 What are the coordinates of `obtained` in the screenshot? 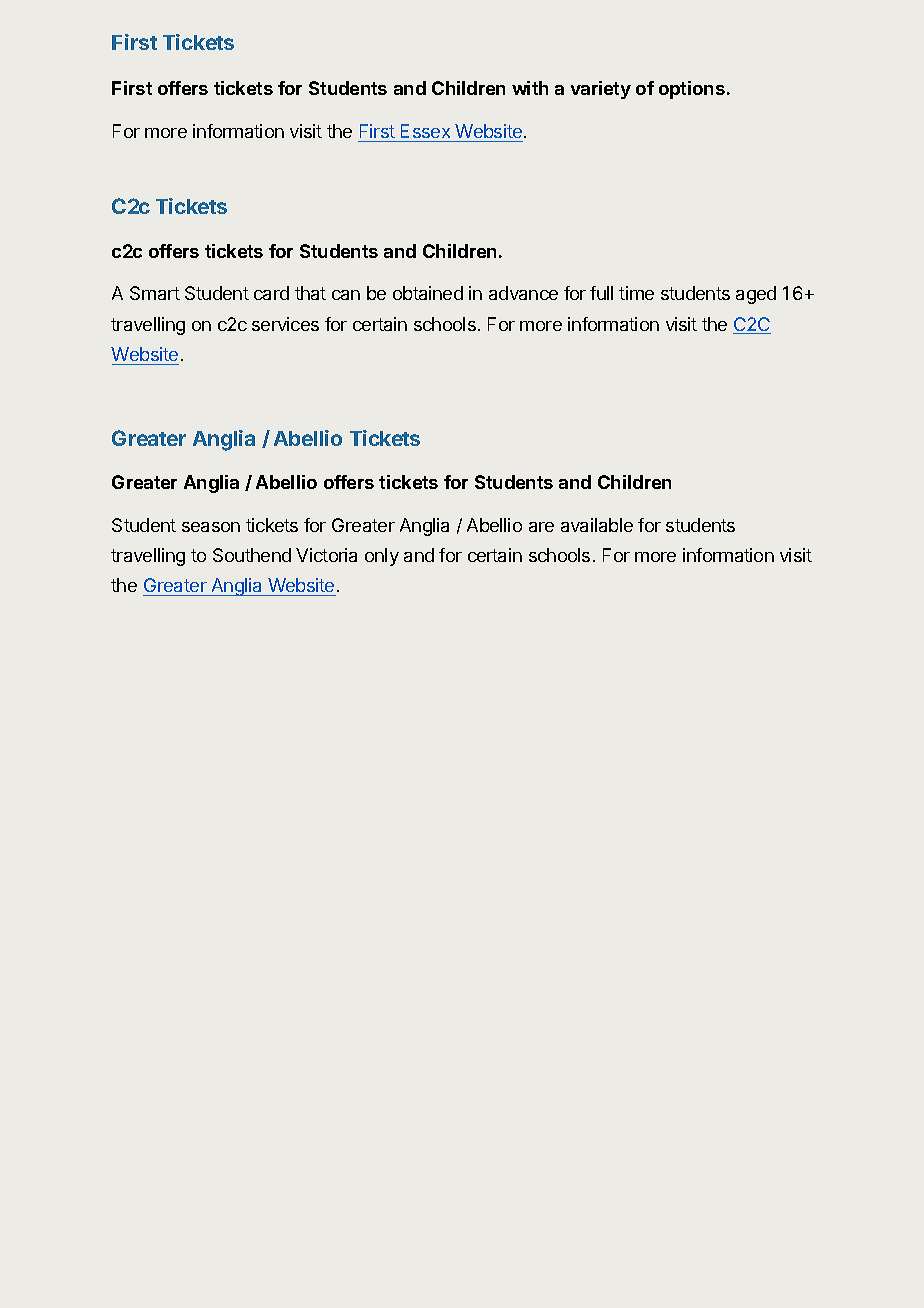 It's located at (428, 293).
